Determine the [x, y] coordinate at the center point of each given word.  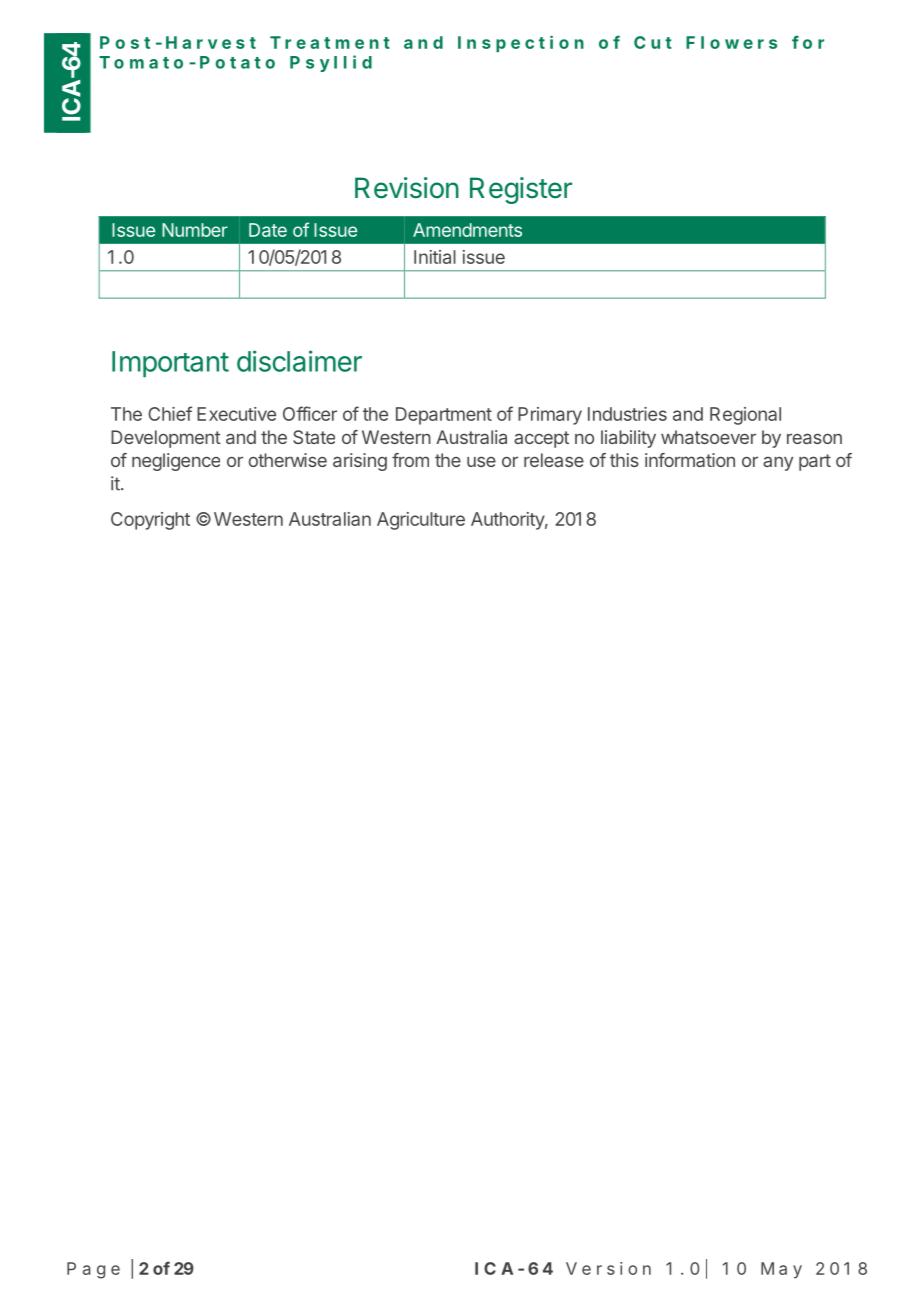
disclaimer [299, 361]
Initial [435, 257]
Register [521, 190]
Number [195, 230]
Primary [550, 416]
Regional [745, 416]
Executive [236, 414]
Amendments [467, 230]
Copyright [150, 521]
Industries [627, 414]
